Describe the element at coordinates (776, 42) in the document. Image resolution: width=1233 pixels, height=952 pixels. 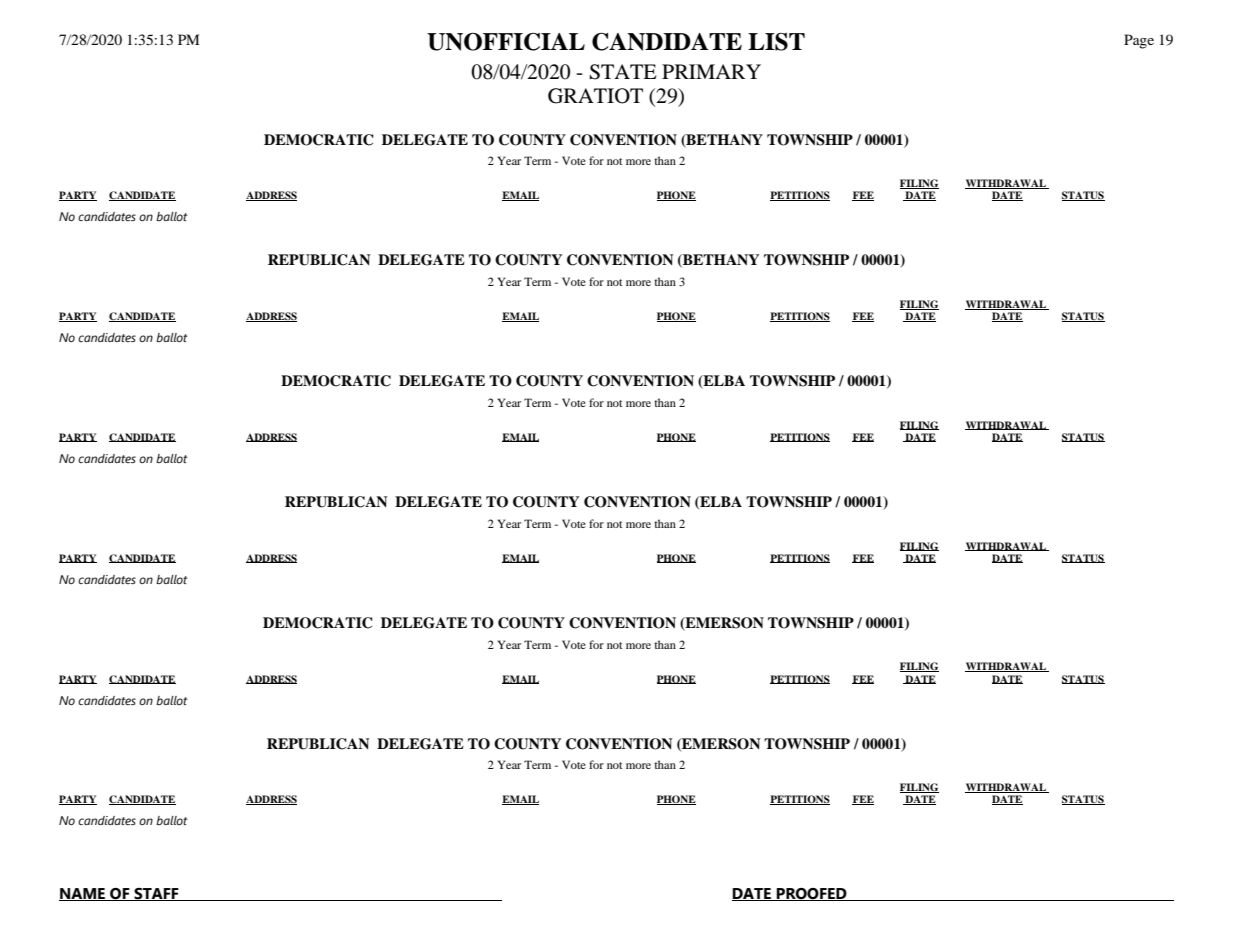
I see `LIST` at that location.
